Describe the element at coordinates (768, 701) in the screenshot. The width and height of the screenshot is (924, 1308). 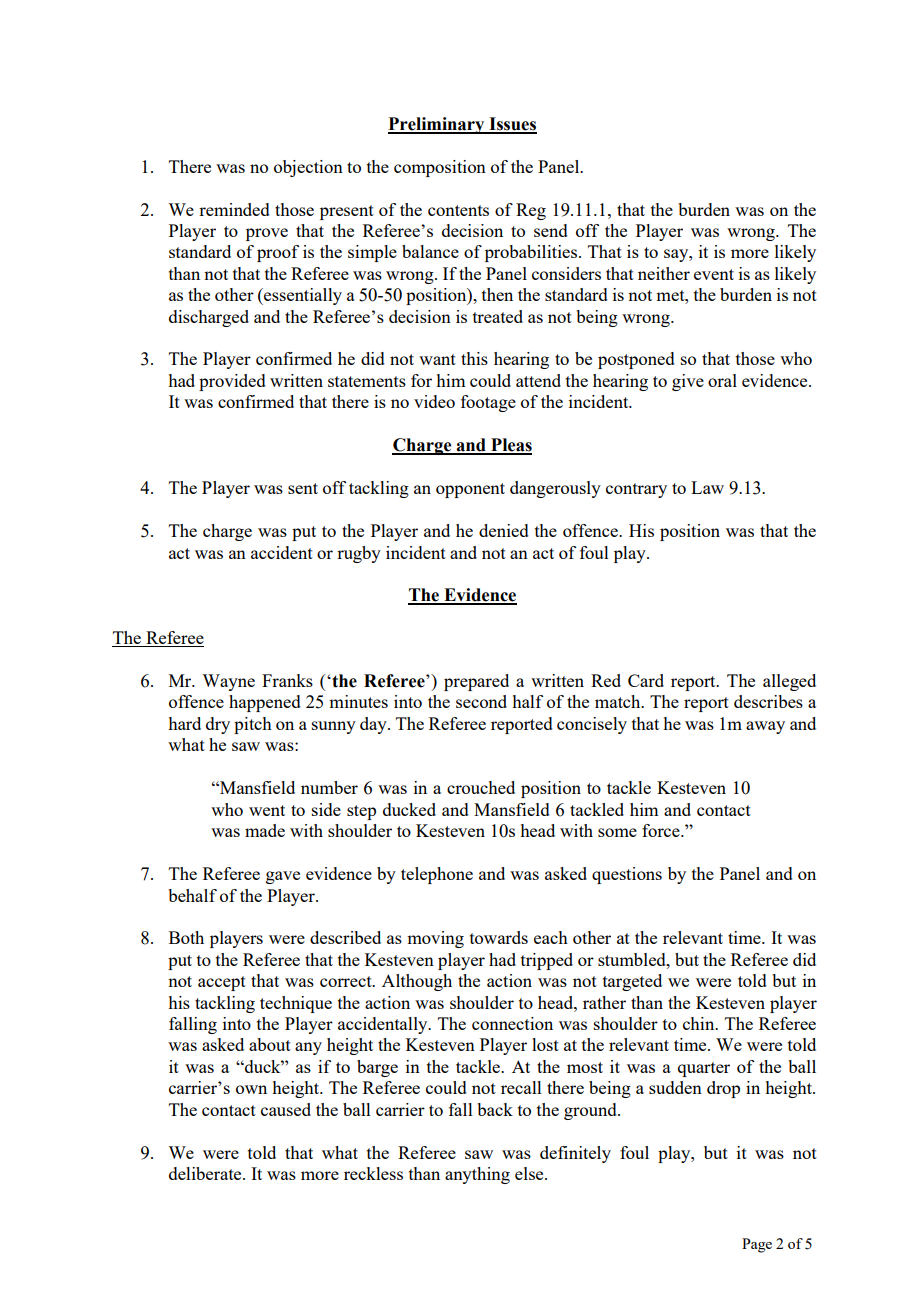
I see `describes` at that location.
